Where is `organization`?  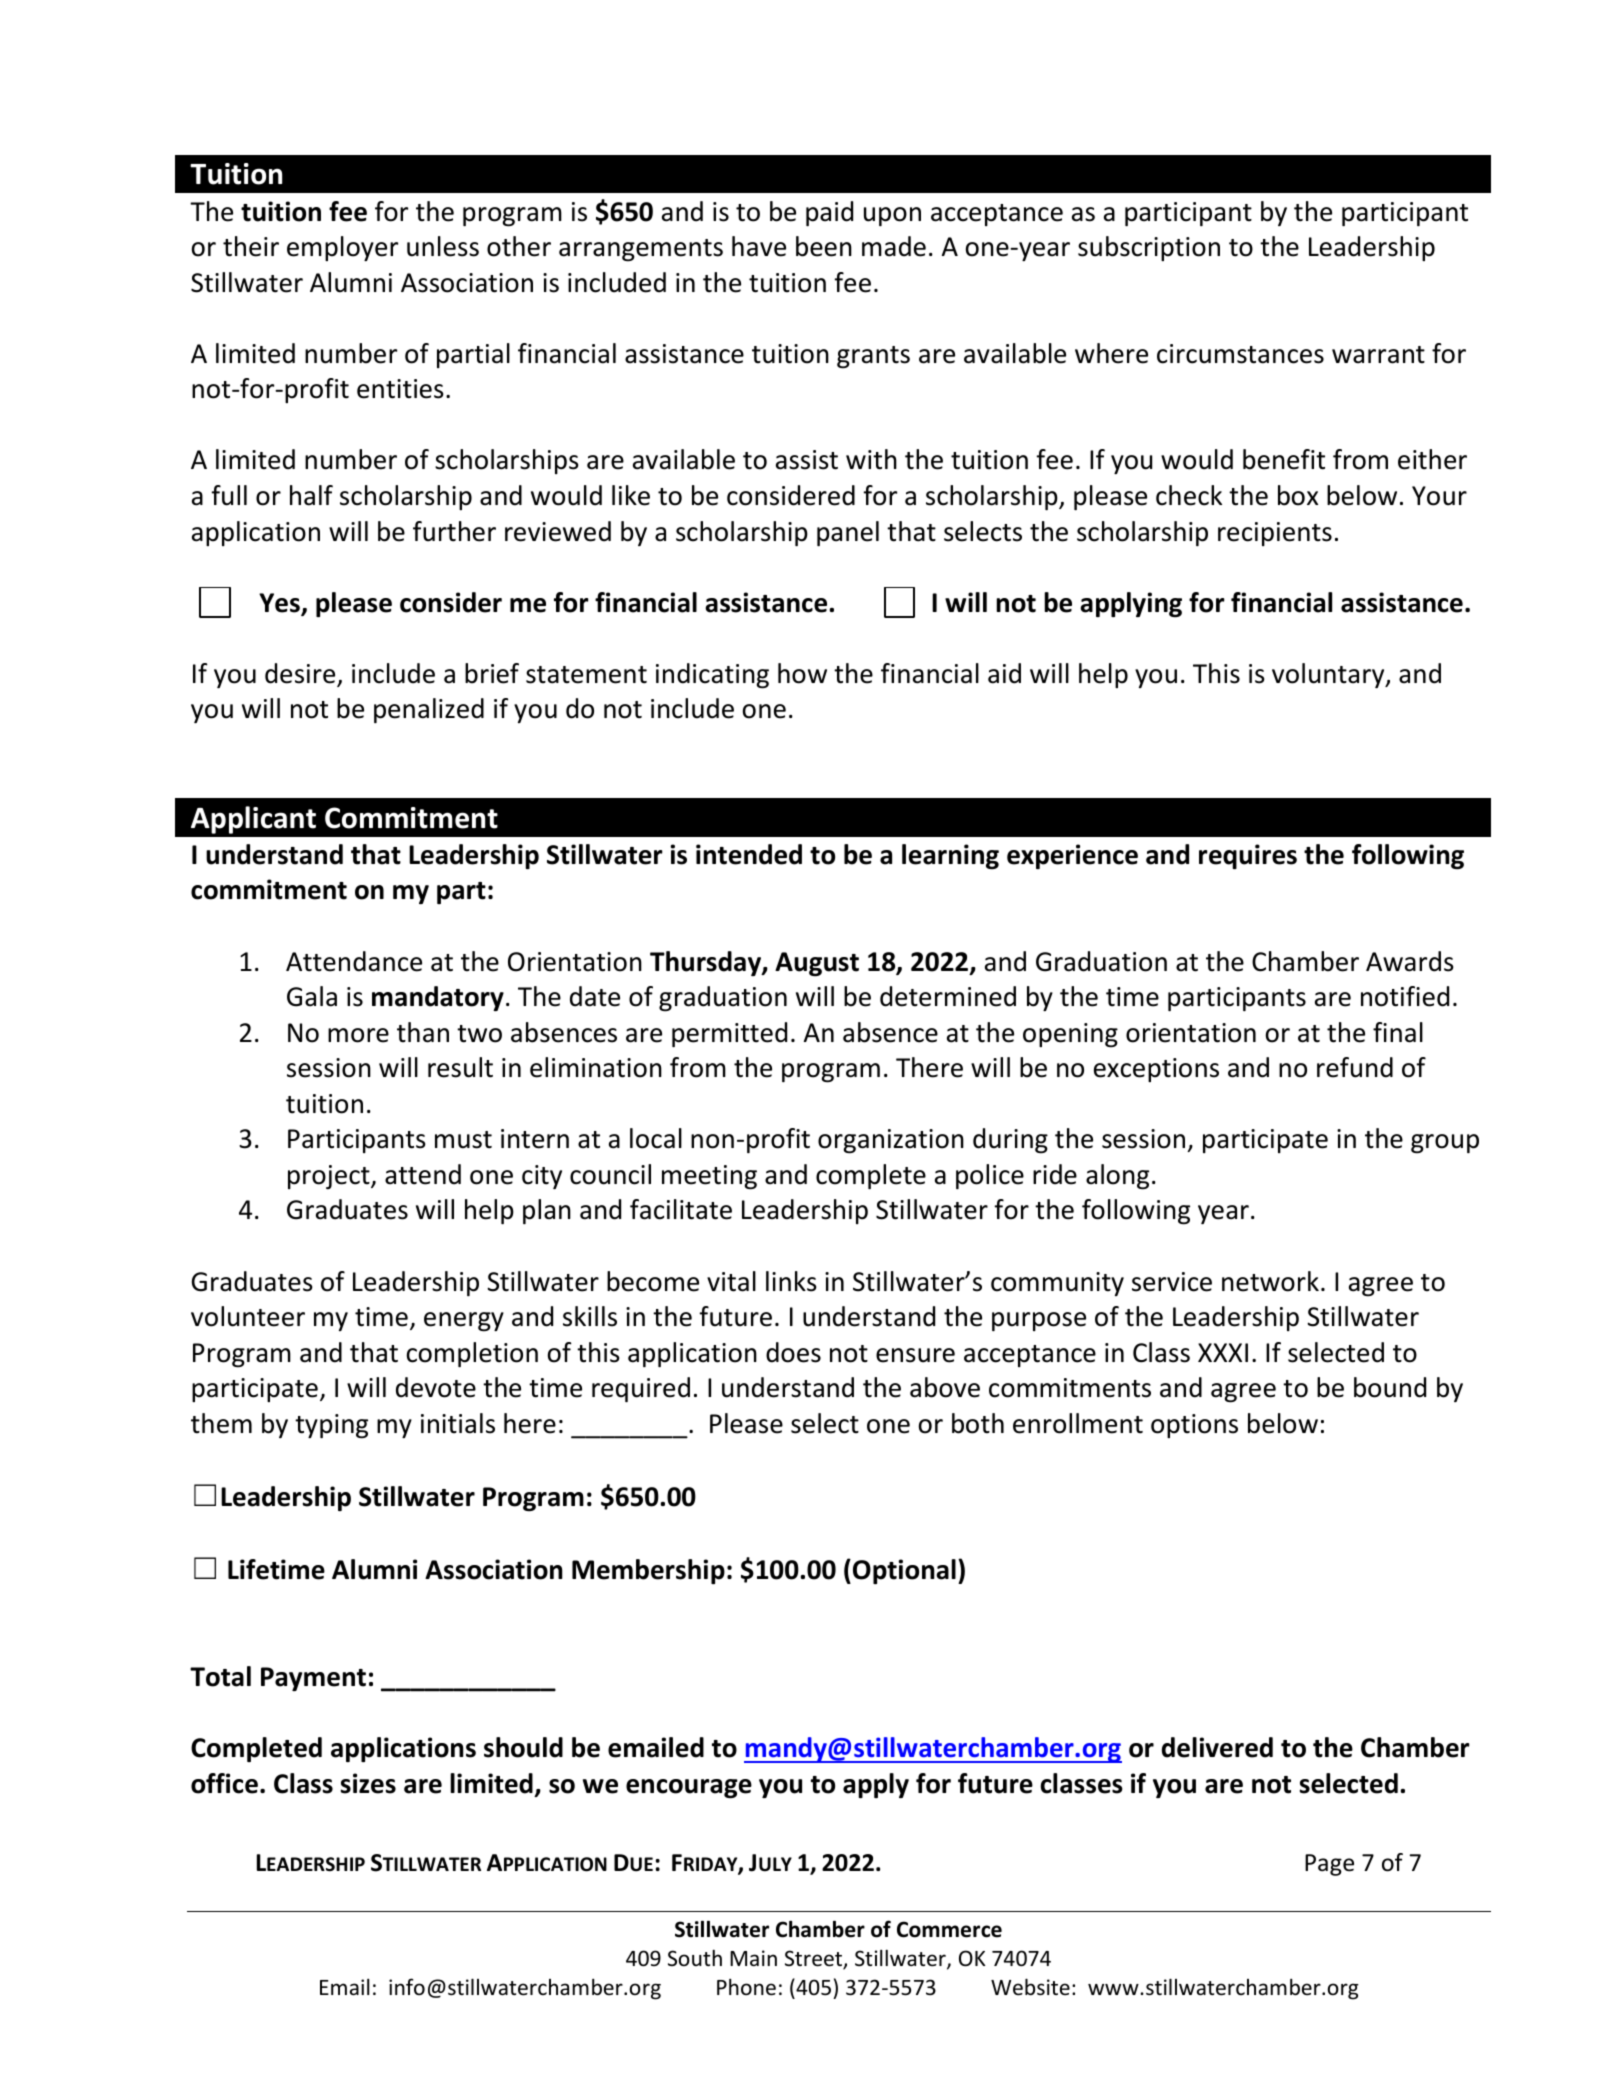 organization is located at coordinates (891, 1141).
